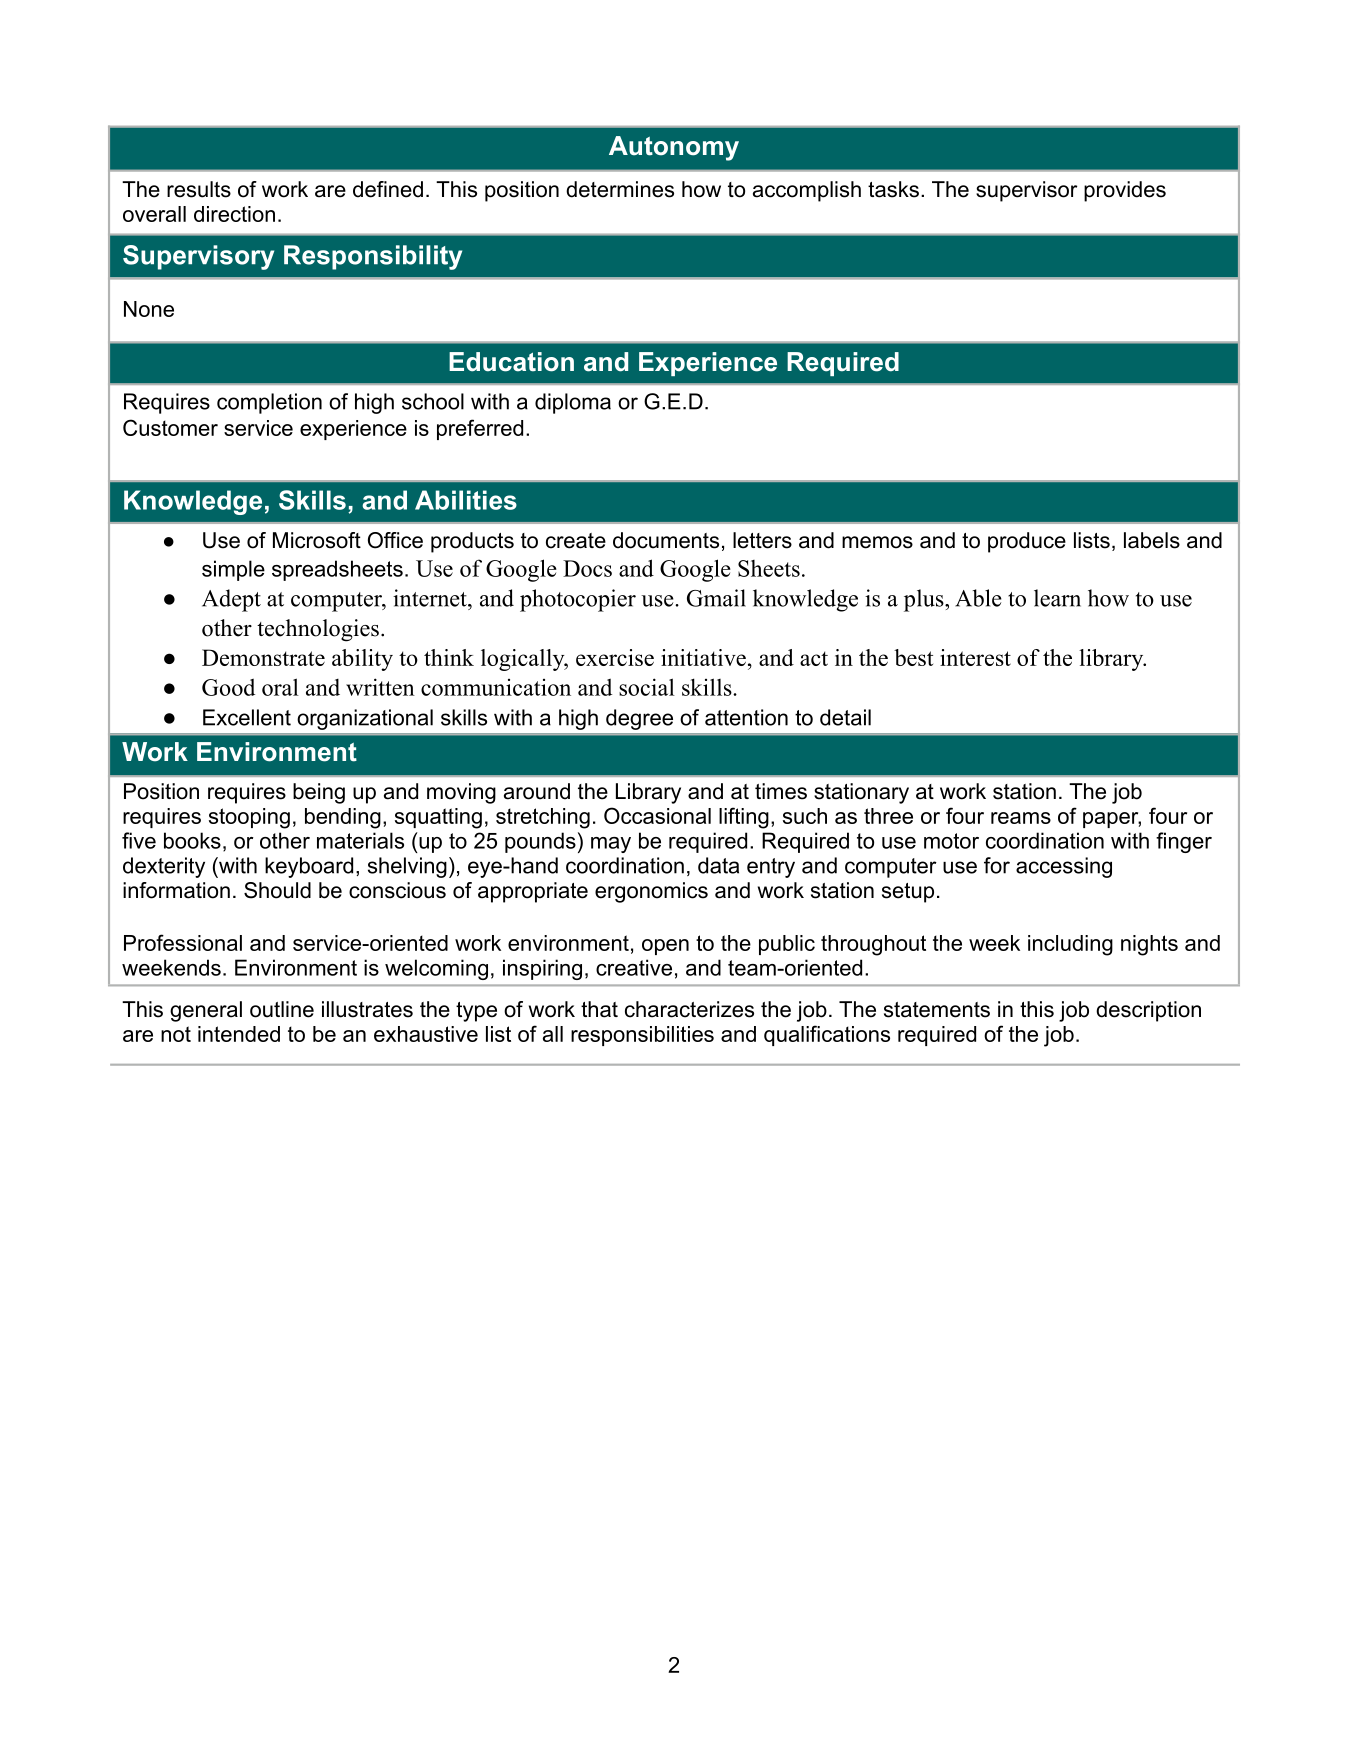  Describe the element at coordinates (1125, 191) in the screenshot. I see `provides` at that location.
